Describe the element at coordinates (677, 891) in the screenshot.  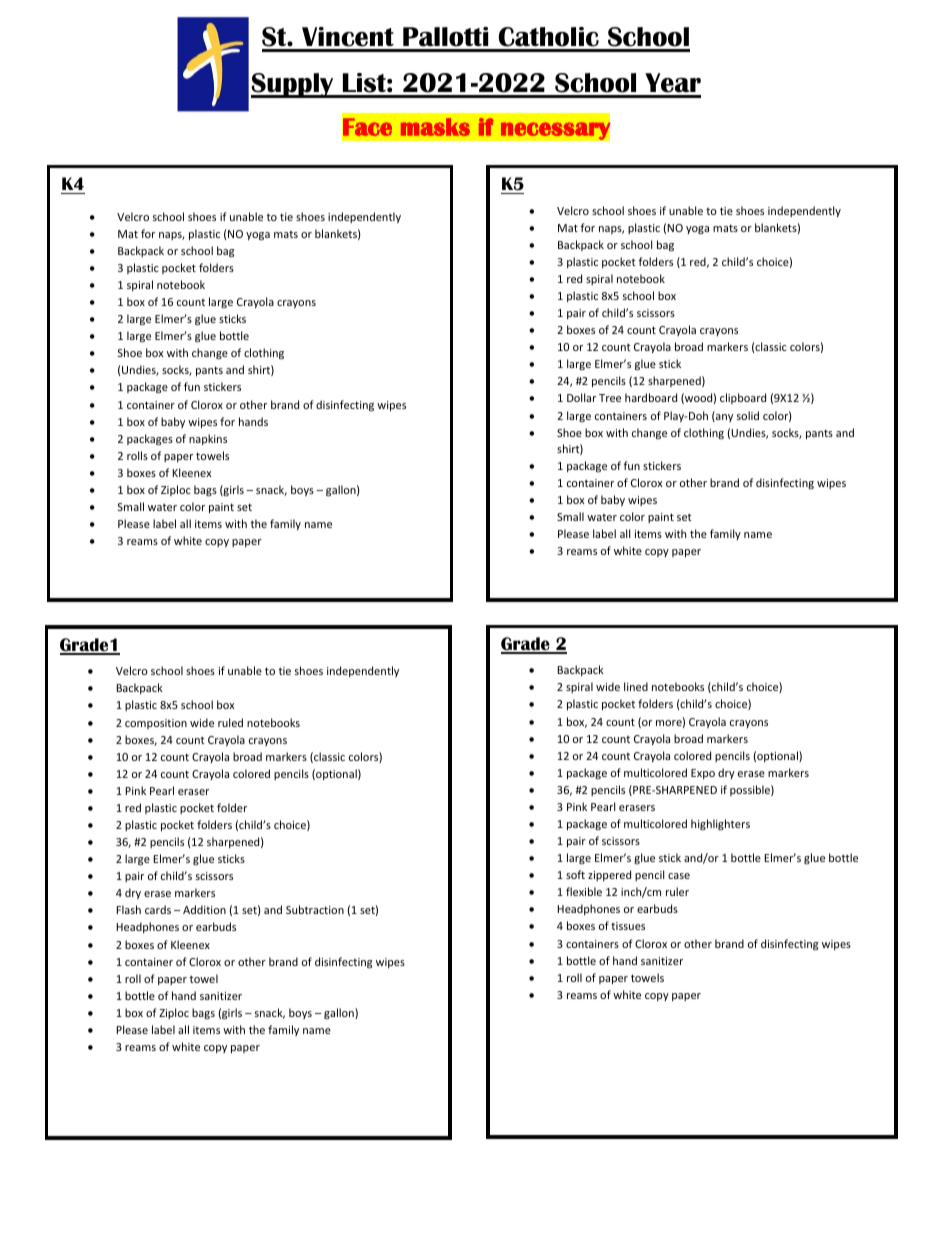
I see `ruler` at that location.
